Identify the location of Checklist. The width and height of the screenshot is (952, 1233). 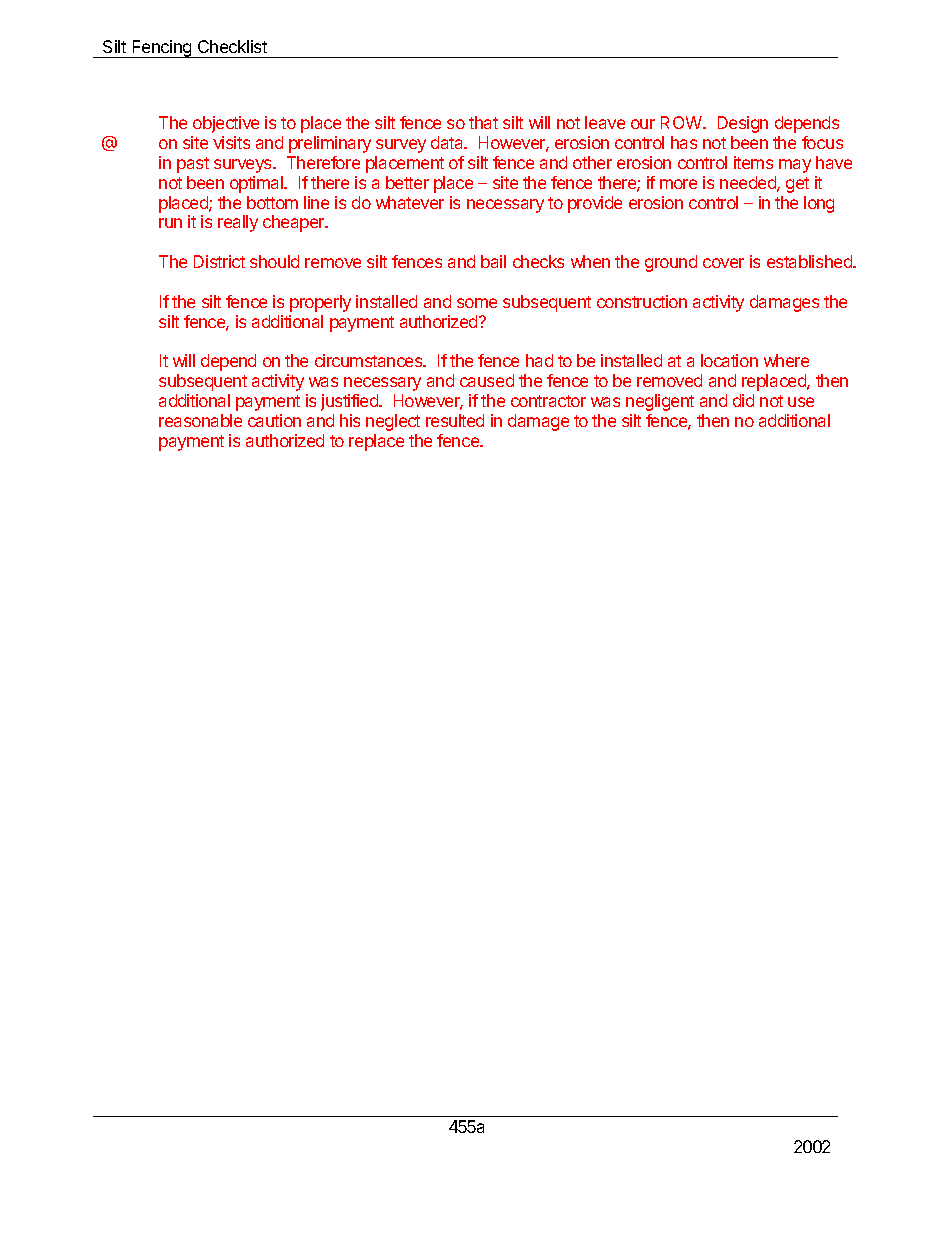
(232, 46).
